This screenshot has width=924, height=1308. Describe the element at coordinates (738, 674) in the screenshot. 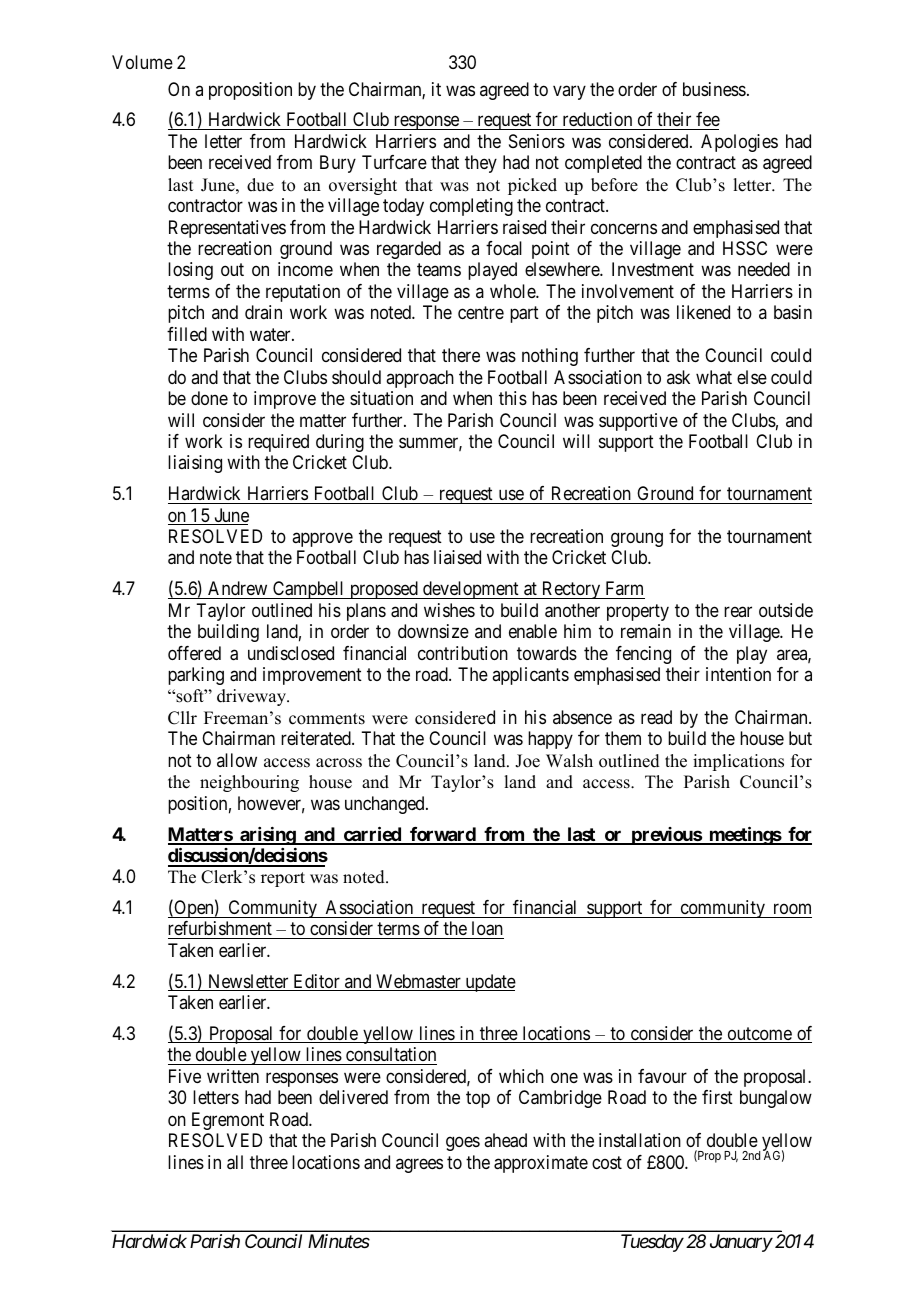

I see `intention` at that location.
